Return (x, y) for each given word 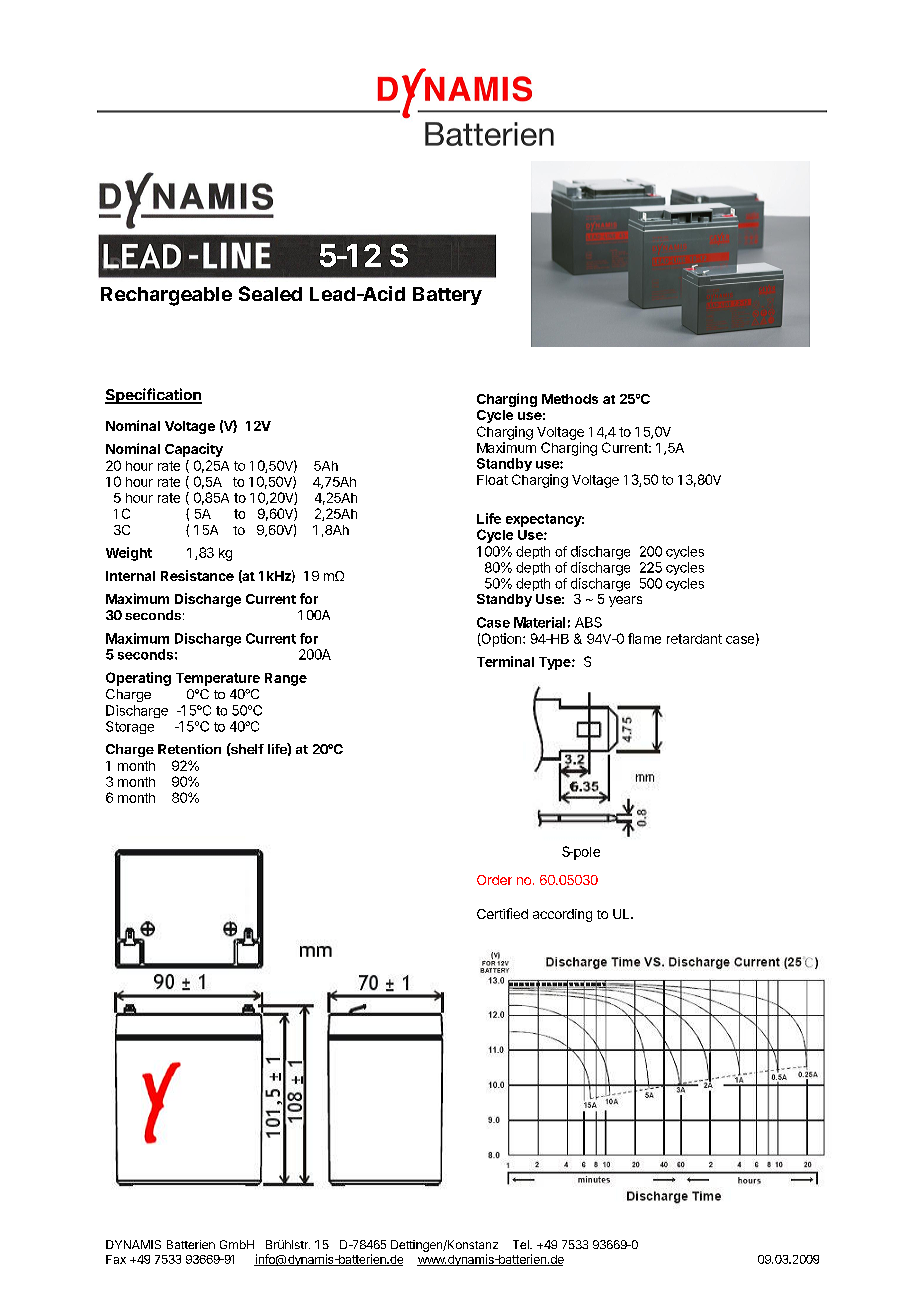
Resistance (197, 575)
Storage (130, 727)
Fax (116, 1259)
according (562, 915)
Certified (502, 913)
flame (644, 638)
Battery (447, 296)
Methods (570, 399)
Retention (189, 749)
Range (286, 679)
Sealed (270, 293)
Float (492, 480)
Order (494, 880)
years (625, 601)
